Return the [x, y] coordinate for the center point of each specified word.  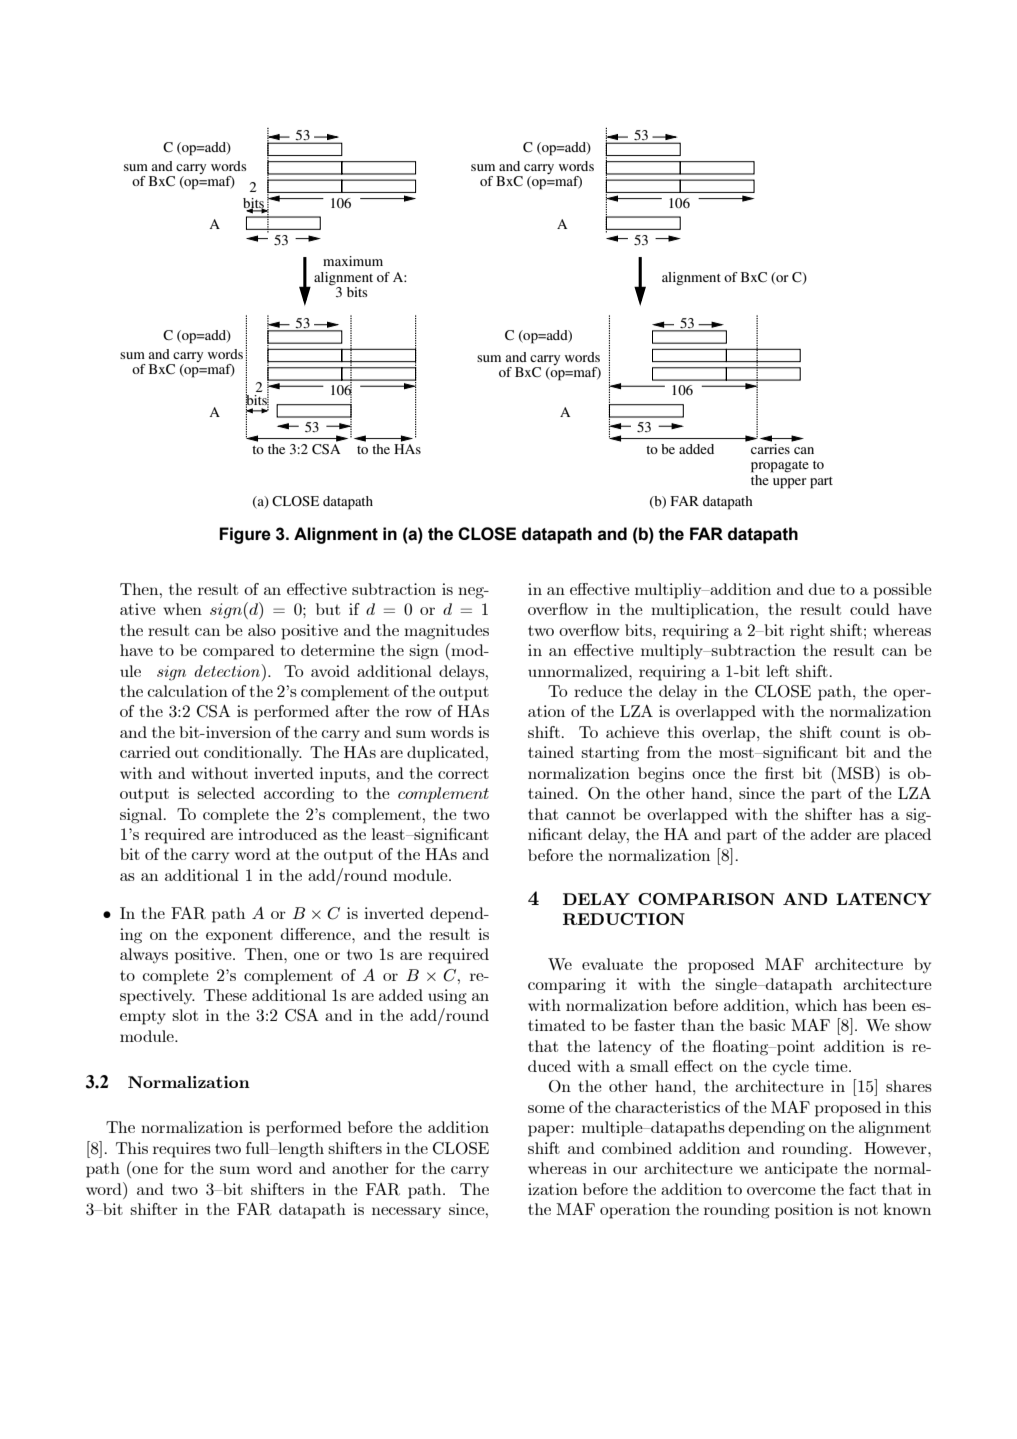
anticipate [801, 1170]
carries [771, 447]
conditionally [253, 754]
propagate [780, 467]
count [860, 732]
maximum [353, 261]
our [625, 1170]
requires [182, 1150]
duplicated [447, 754]
